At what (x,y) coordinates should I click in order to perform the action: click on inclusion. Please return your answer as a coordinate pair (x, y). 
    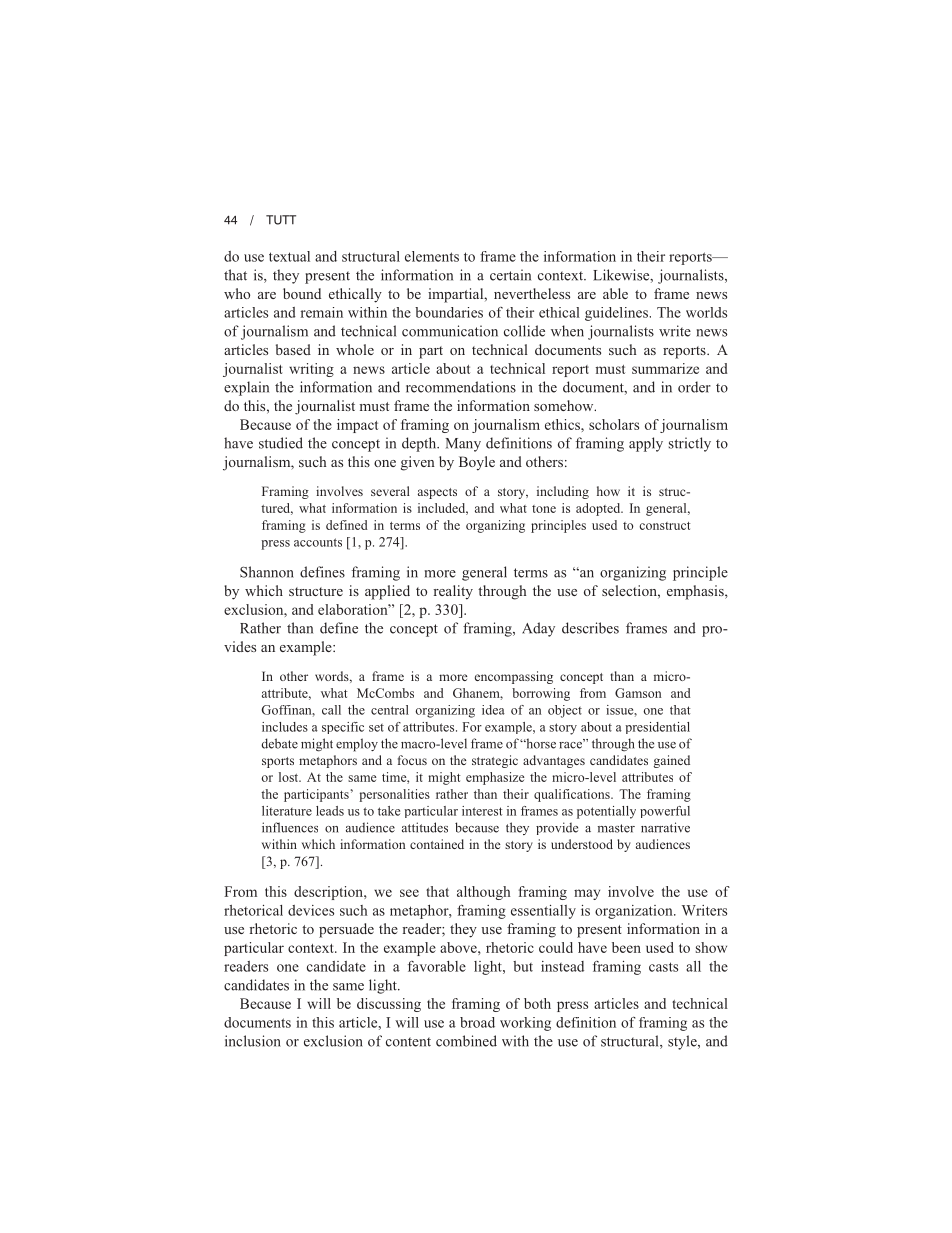
    Looking at the image, I should click on (253, 1041).
